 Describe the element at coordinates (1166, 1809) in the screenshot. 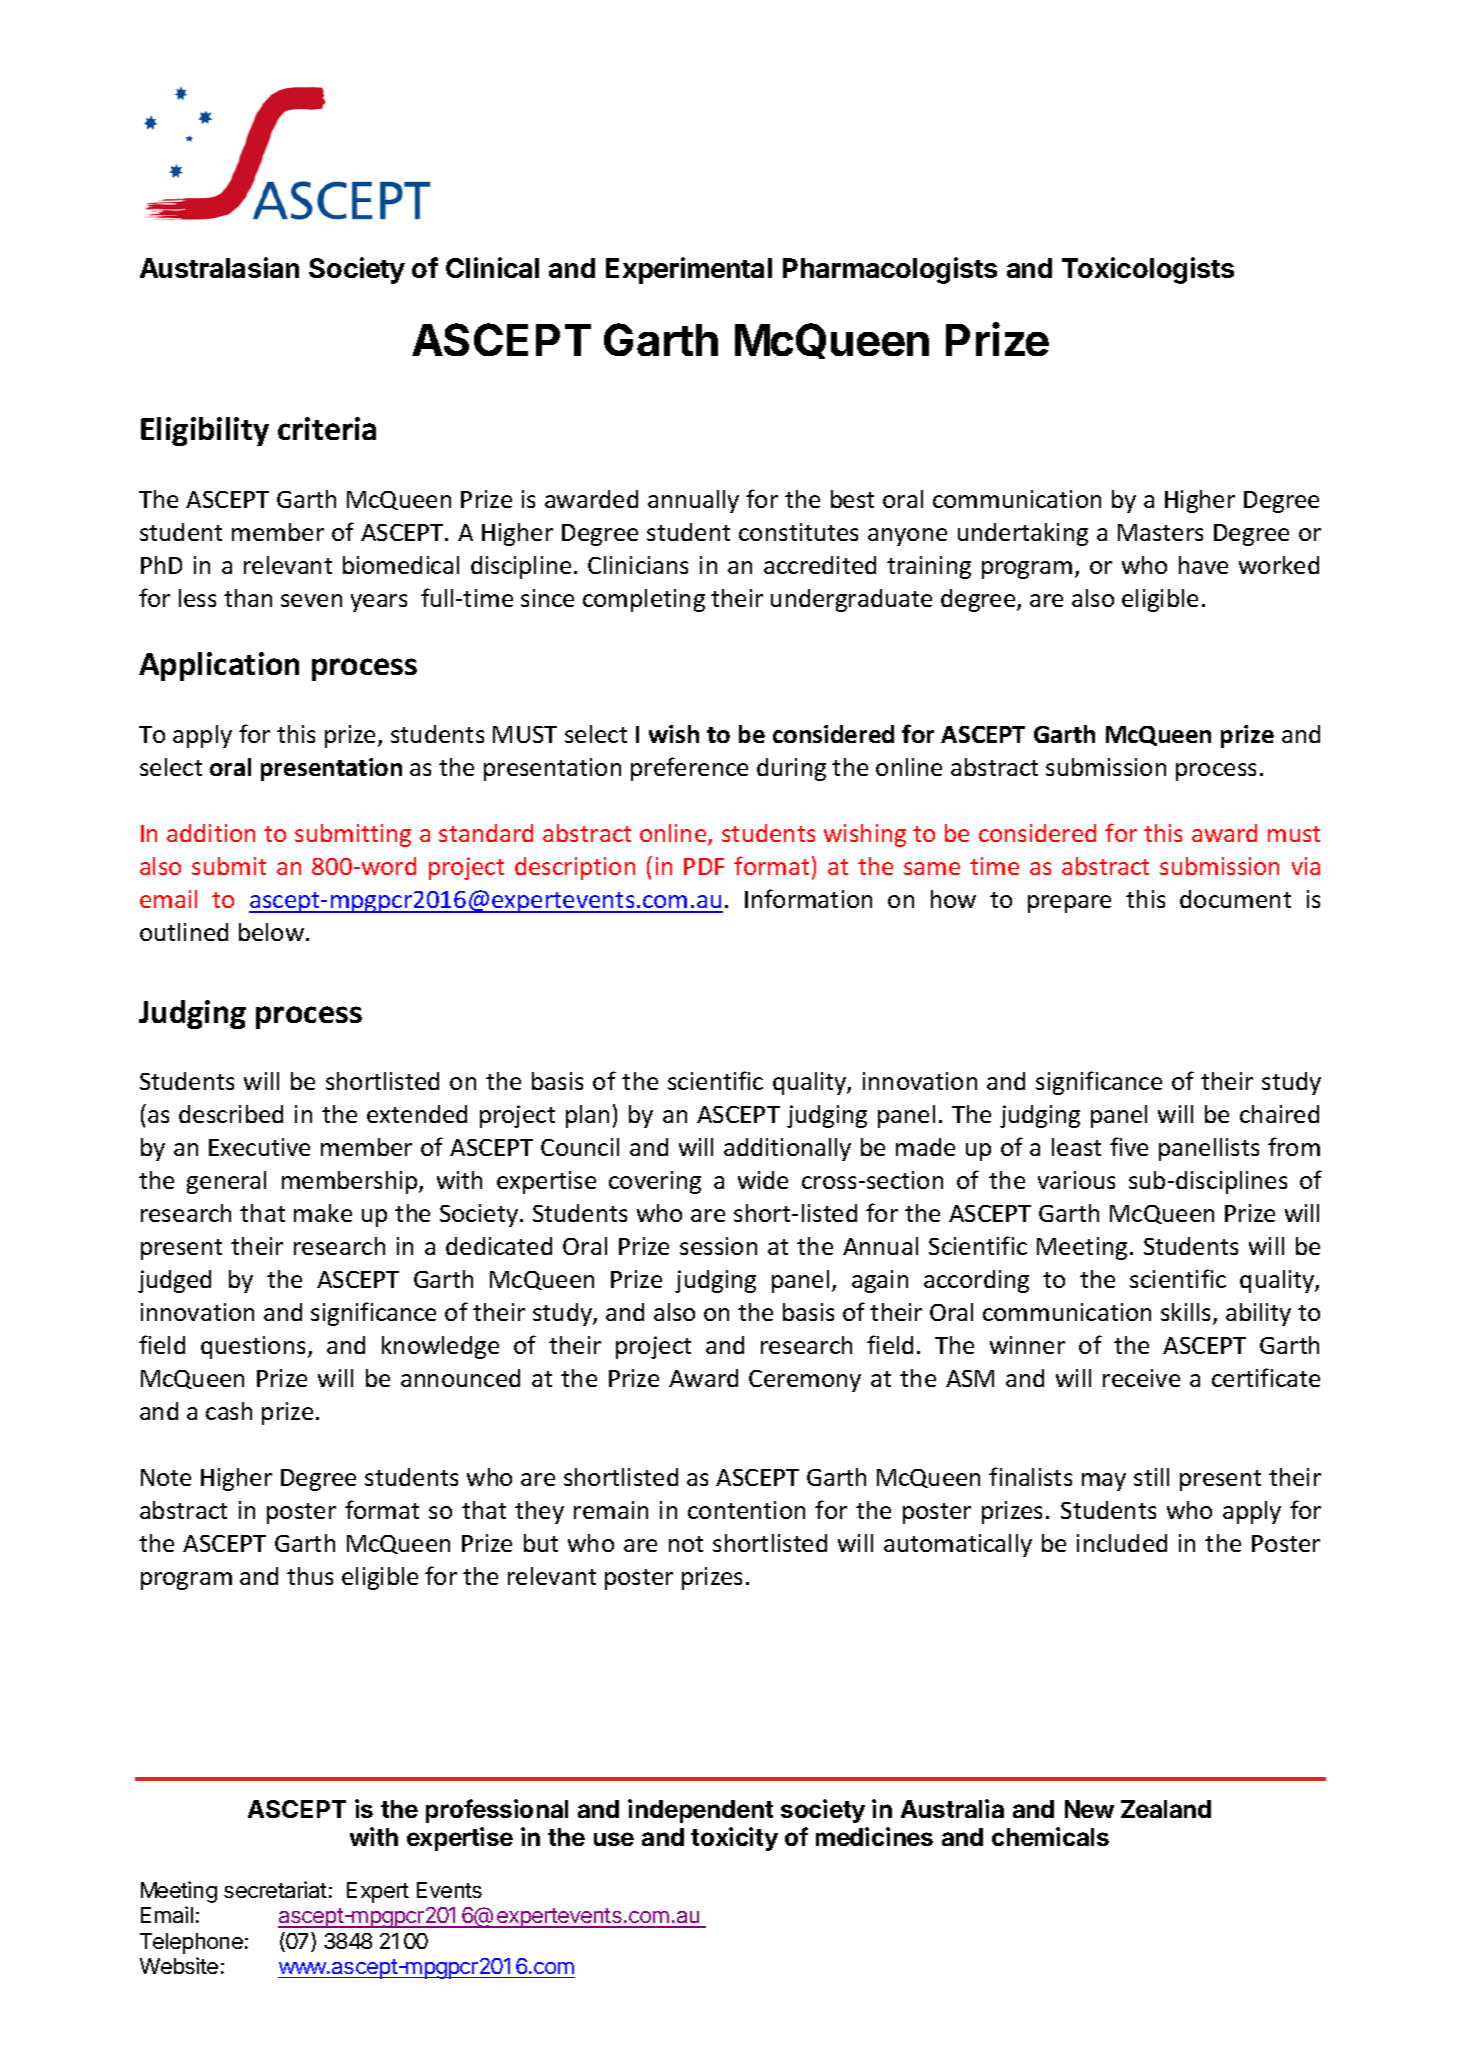

I see `Zealand` at that location.
